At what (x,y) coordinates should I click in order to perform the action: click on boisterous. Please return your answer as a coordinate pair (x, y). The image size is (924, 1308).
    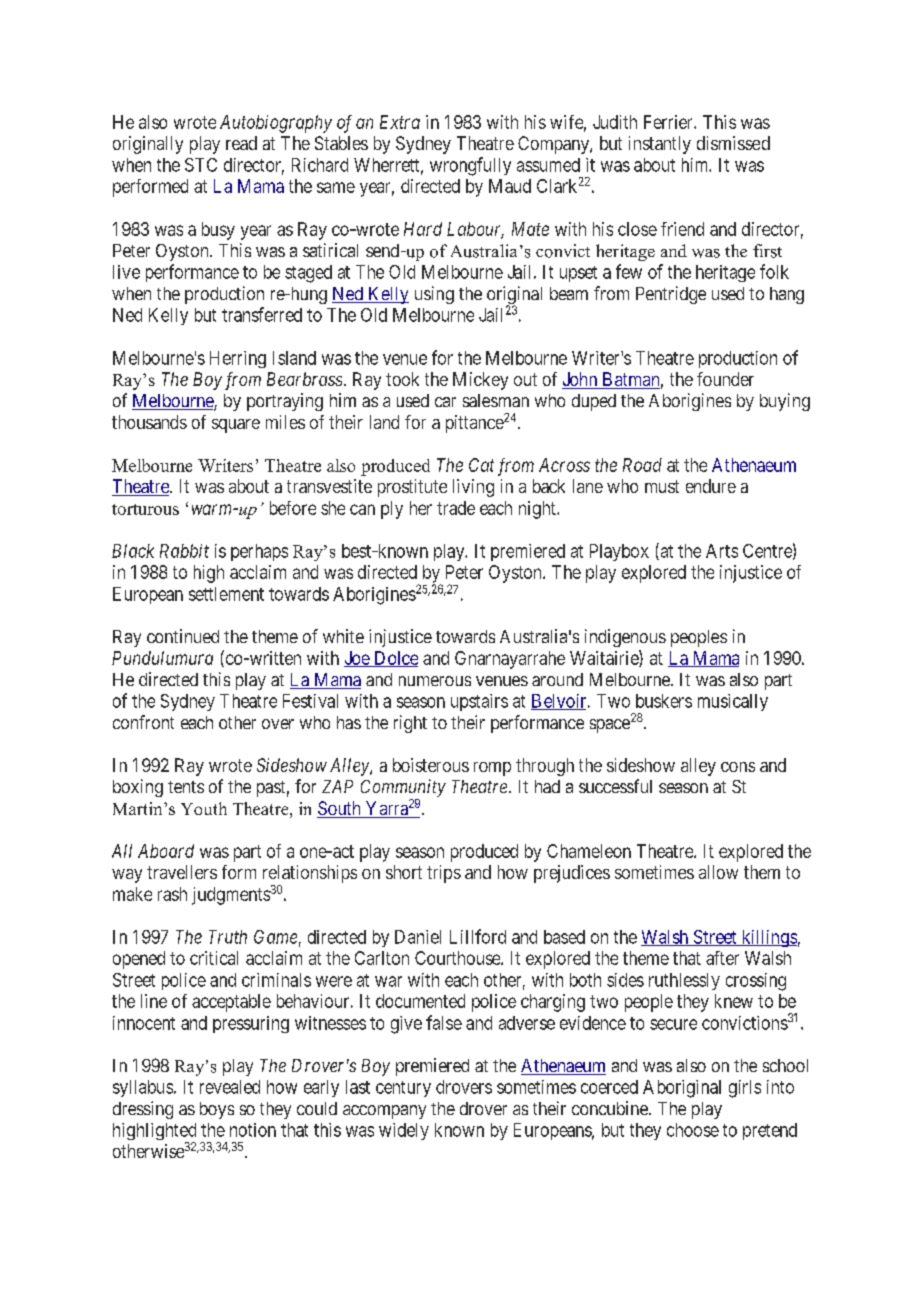
    Looking at the image, I should click on (431, 765).
